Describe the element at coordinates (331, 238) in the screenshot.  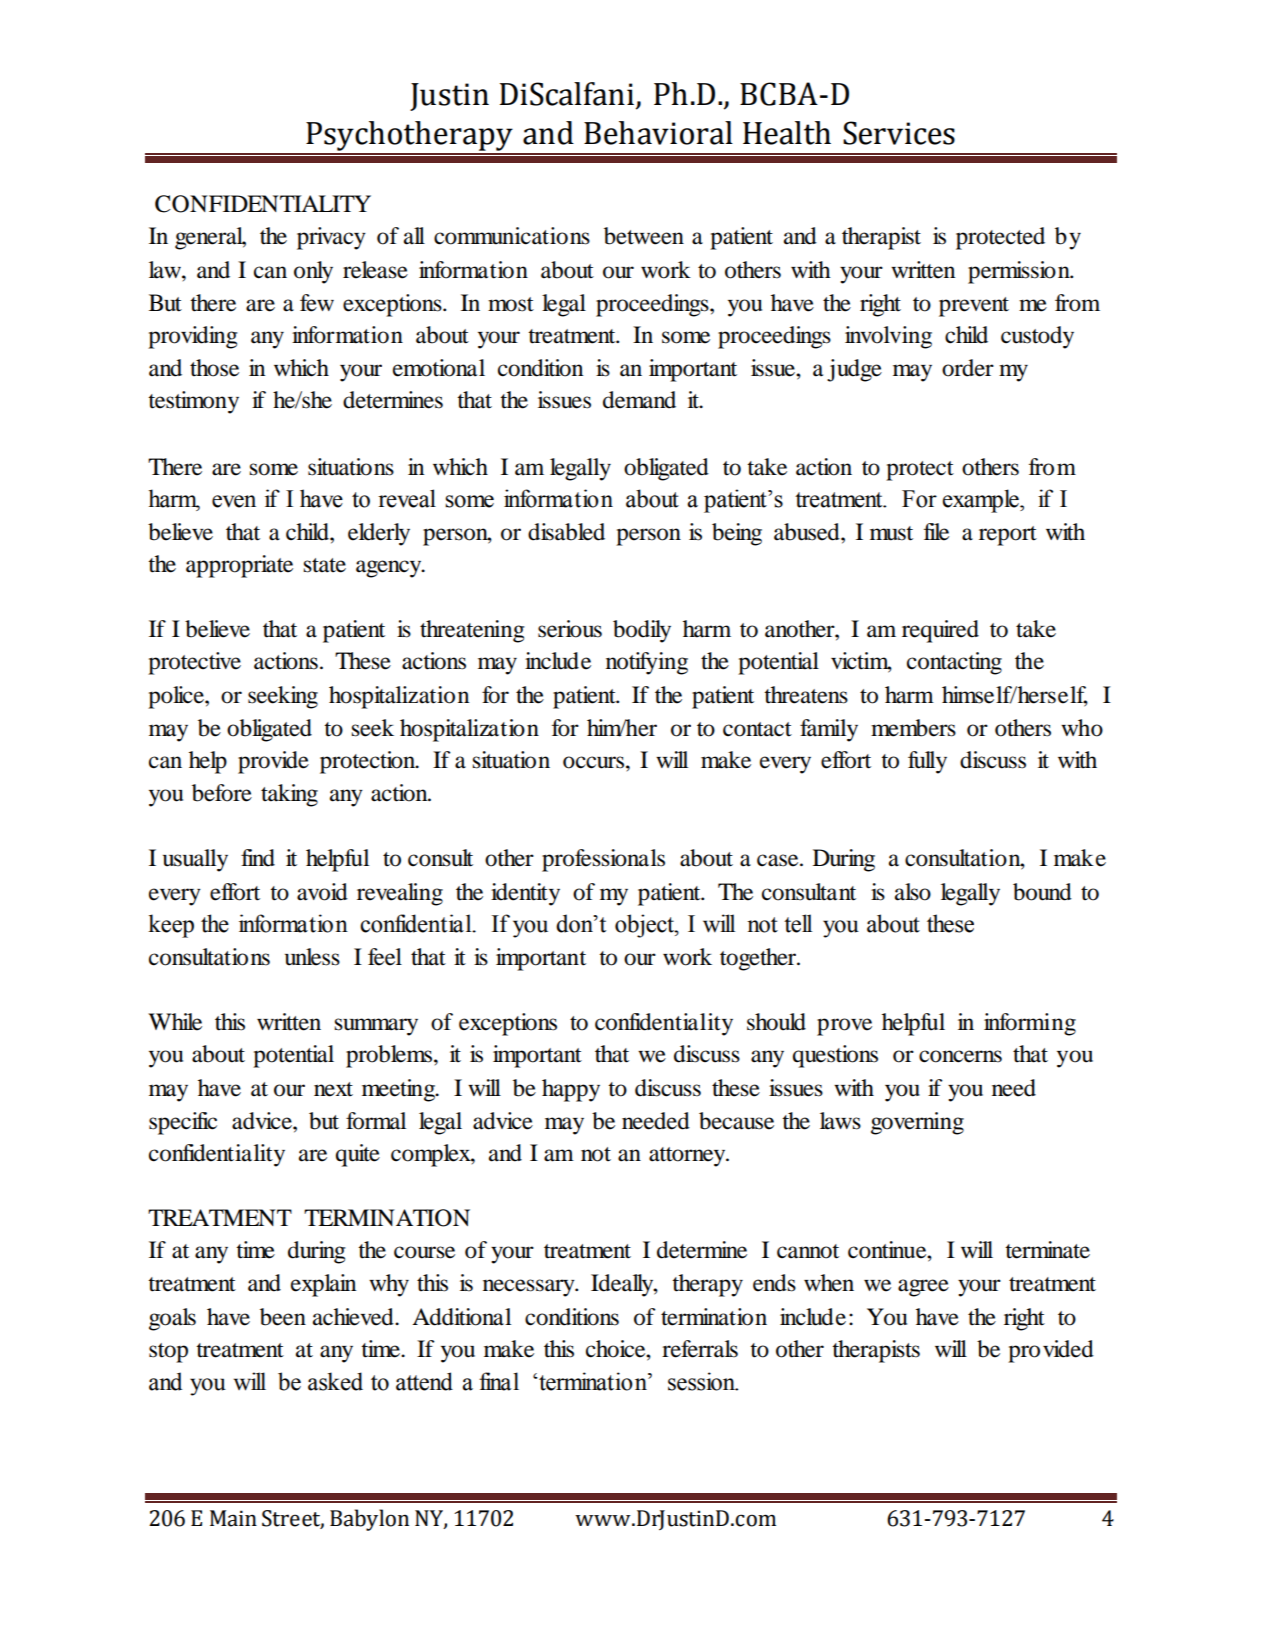
I see `privacy` at that location.
